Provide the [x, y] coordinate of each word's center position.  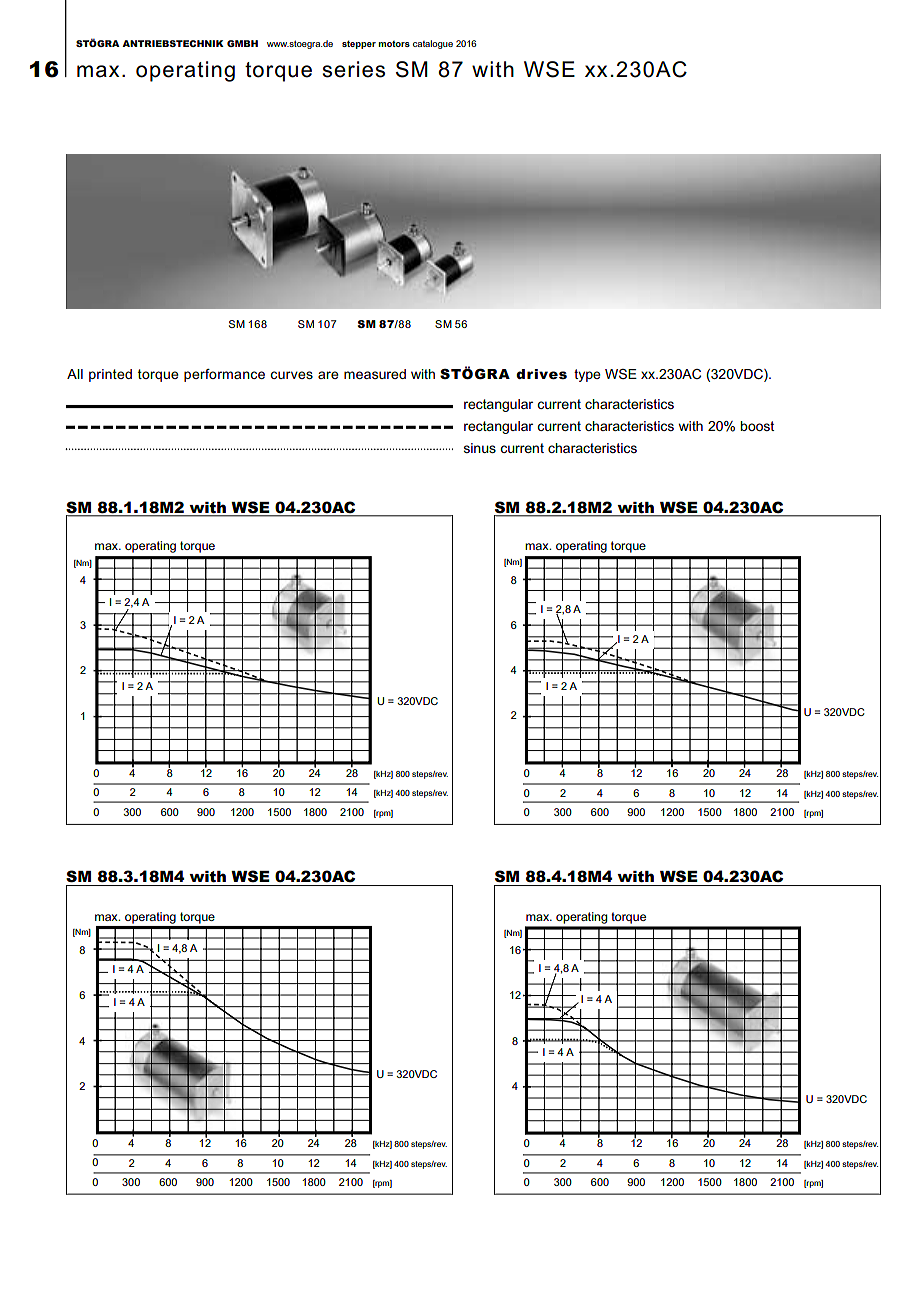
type [587, 375]
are [328, 375]
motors [394, 44]
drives [541, 374]
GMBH [242, 43]
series [353, 69]
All [75, 374]
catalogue [433, 44]
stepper [359, 44]
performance [224, 375]
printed [110, 375]
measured [375, 374]
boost [757, 426]
